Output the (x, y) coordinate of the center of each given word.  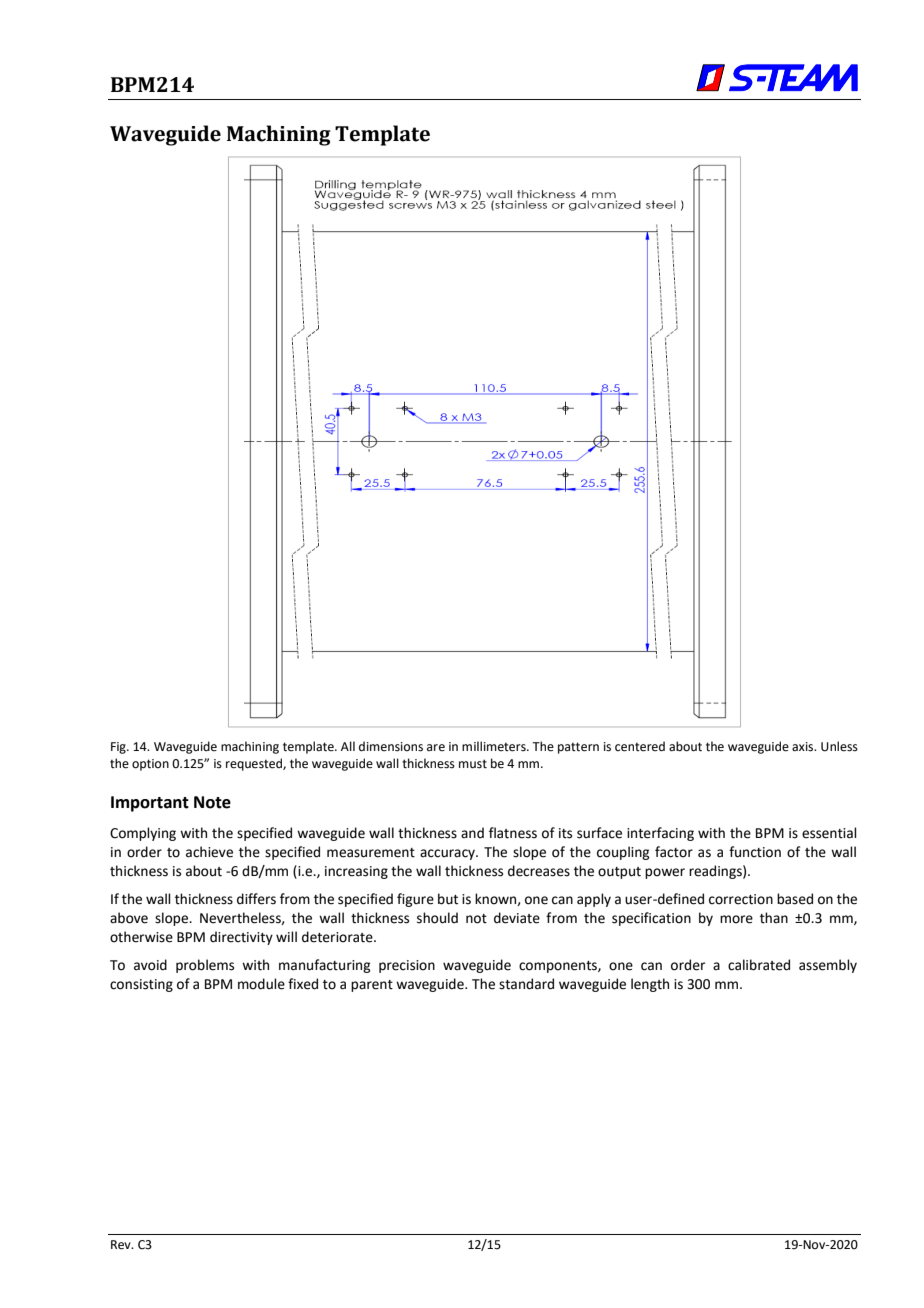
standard (526, 984)
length (650, 985)
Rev (122, 1245)
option (150, 765)
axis (804, 747)
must (473, 764)
